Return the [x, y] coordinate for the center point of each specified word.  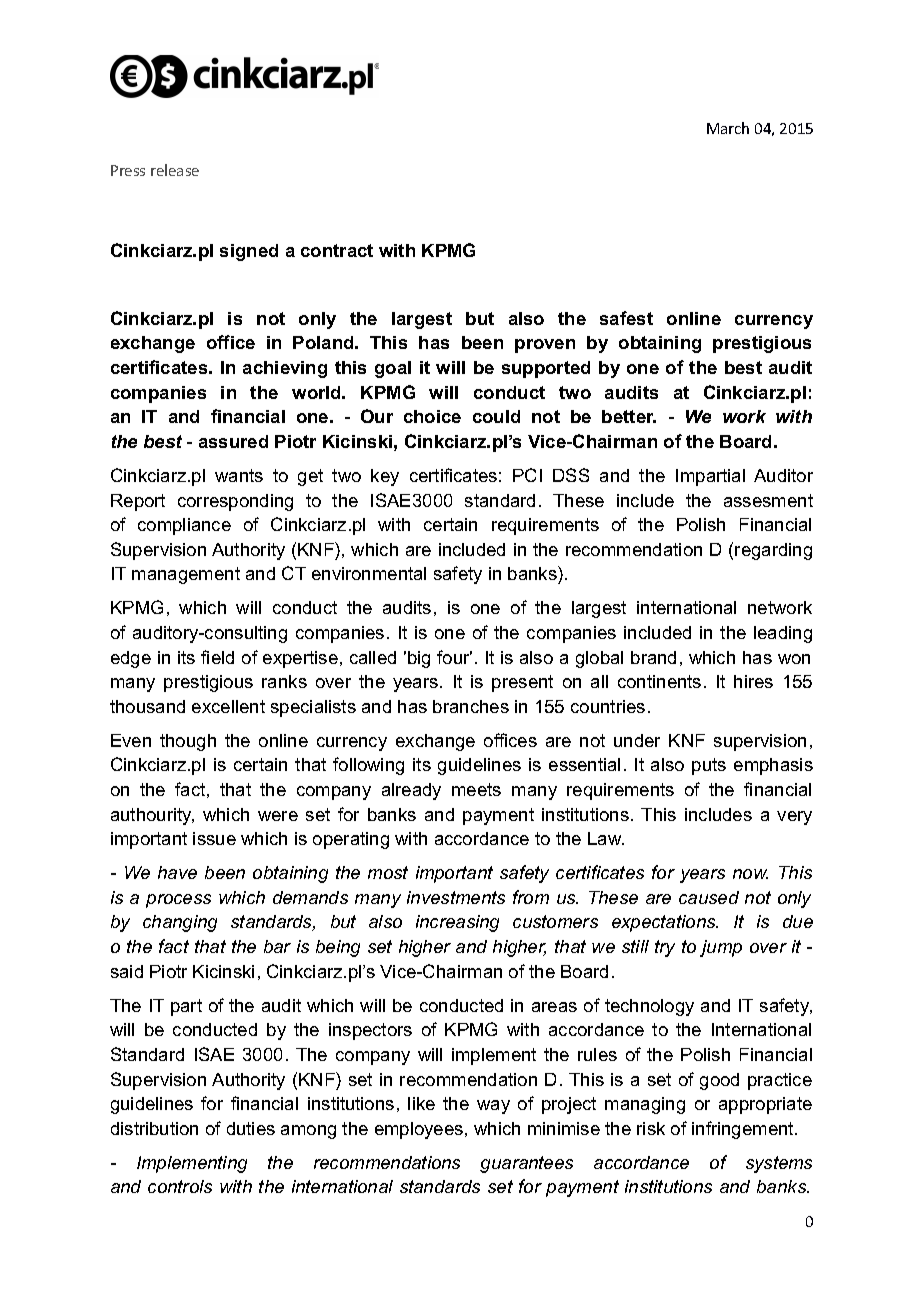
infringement [744, 1130]
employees [420, 1130]
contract [337, 250]
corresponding [235, 502]
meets [476, 789]
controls [180, 1186]
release [175, 170]
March [728, 128]
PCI [527, 475]
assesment [768, 500]
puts [709, 766]
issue [214, 838]
